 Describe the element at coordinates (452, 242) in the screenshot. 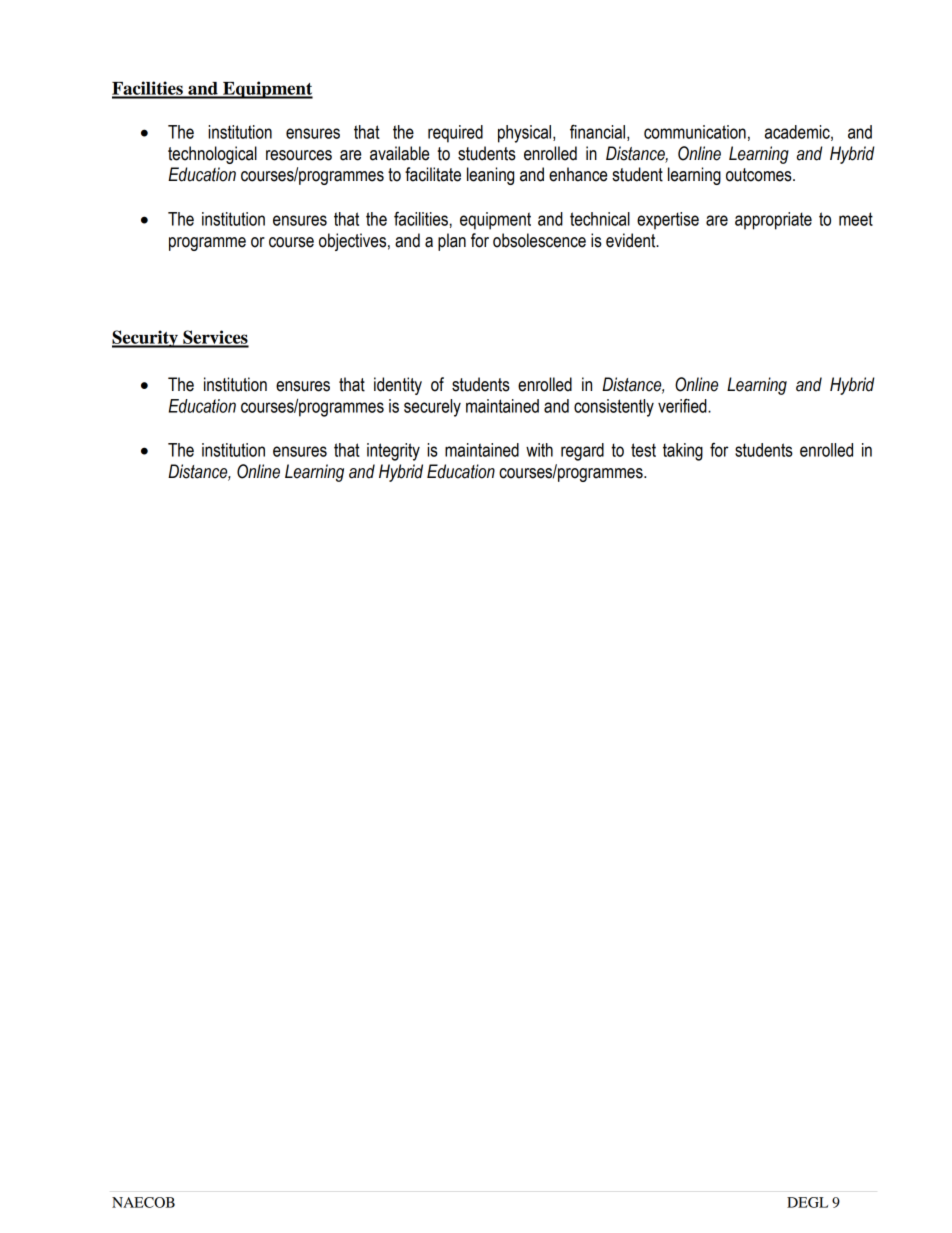

I see `plan` at that location.
